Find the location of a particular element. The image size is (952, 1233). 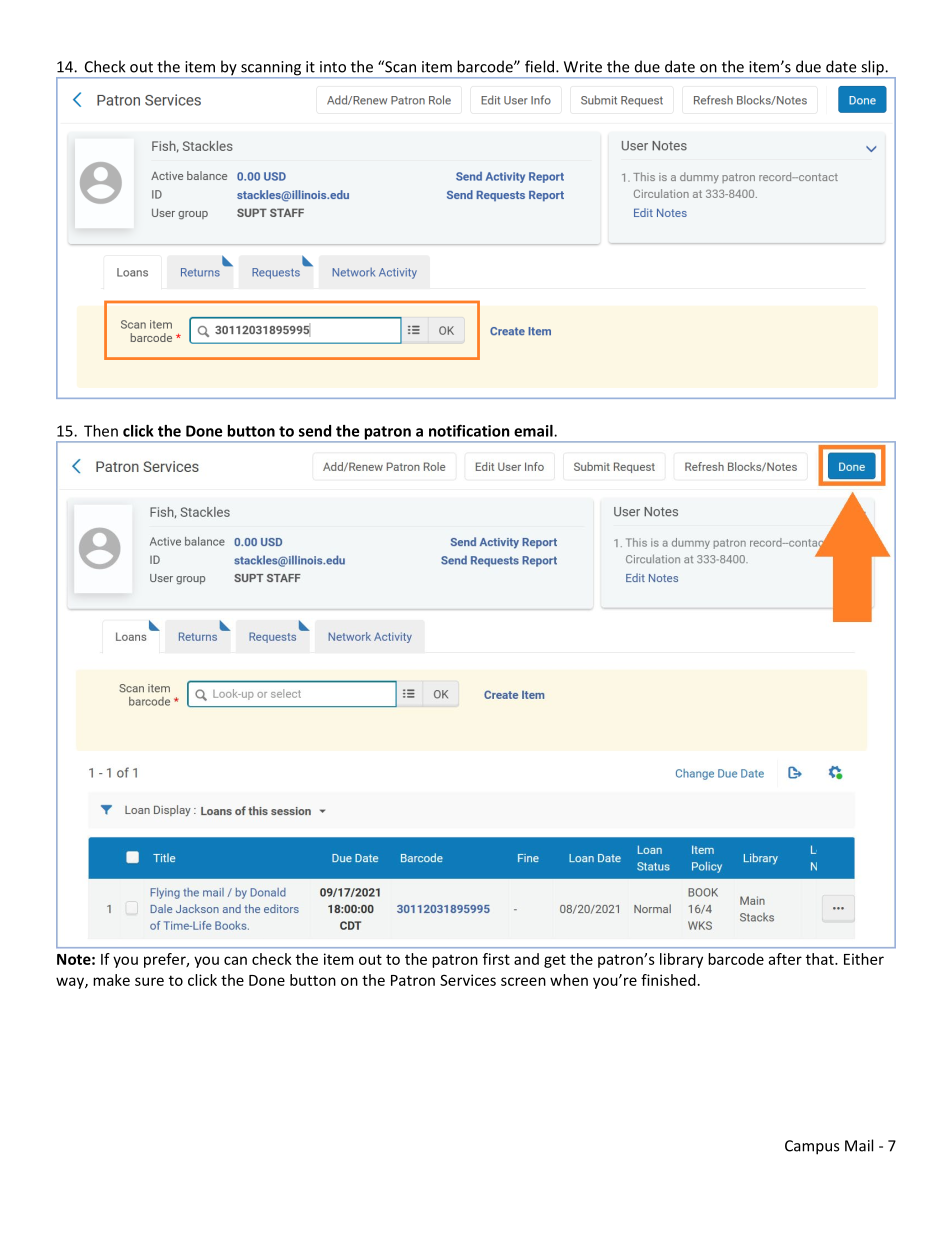

into is located at coordinates (333, 67).
